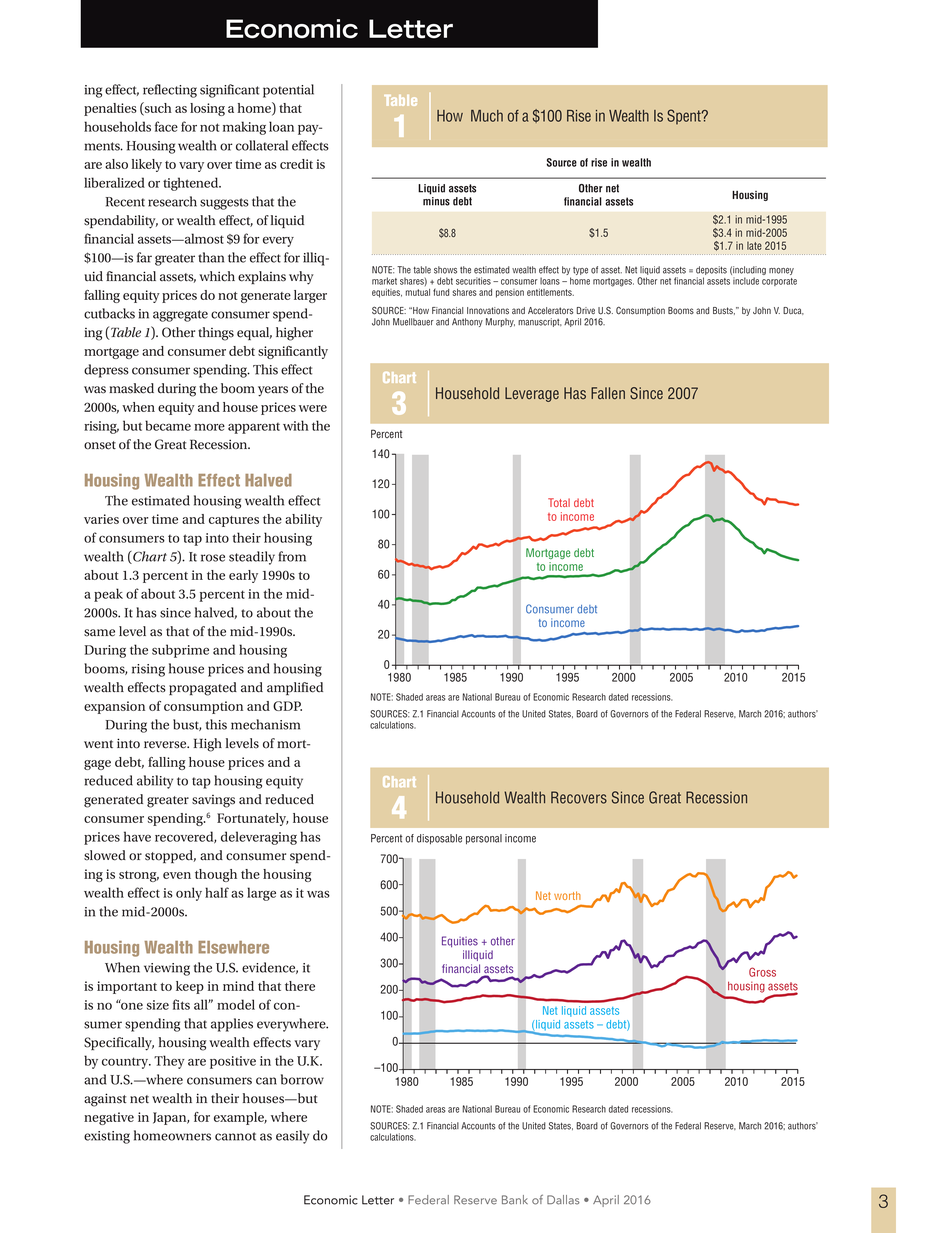  Describe the element at coordinates (180, 651) in the document. I see `subprime` at that location.
